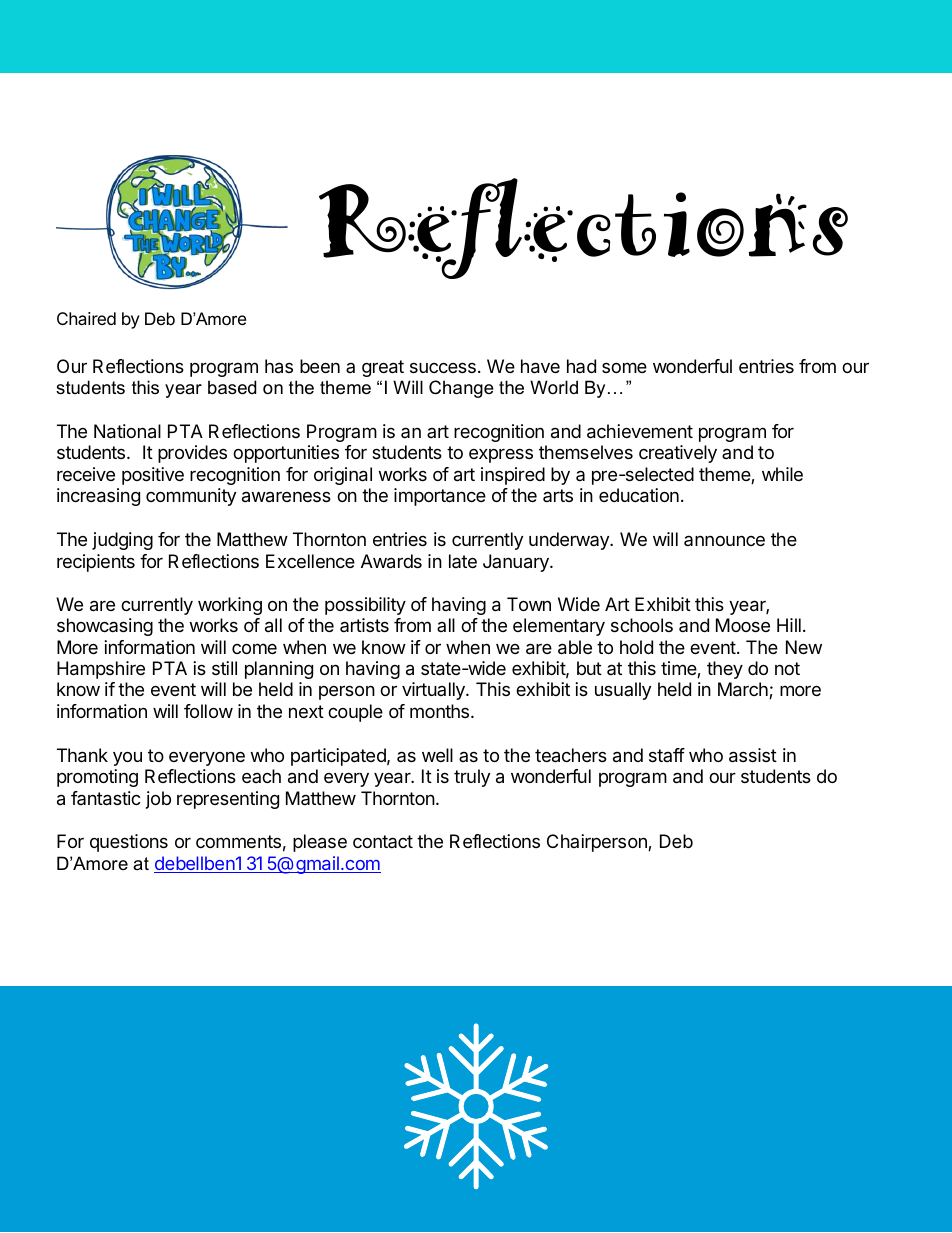  I want to click on questions, so click(129, 843).
